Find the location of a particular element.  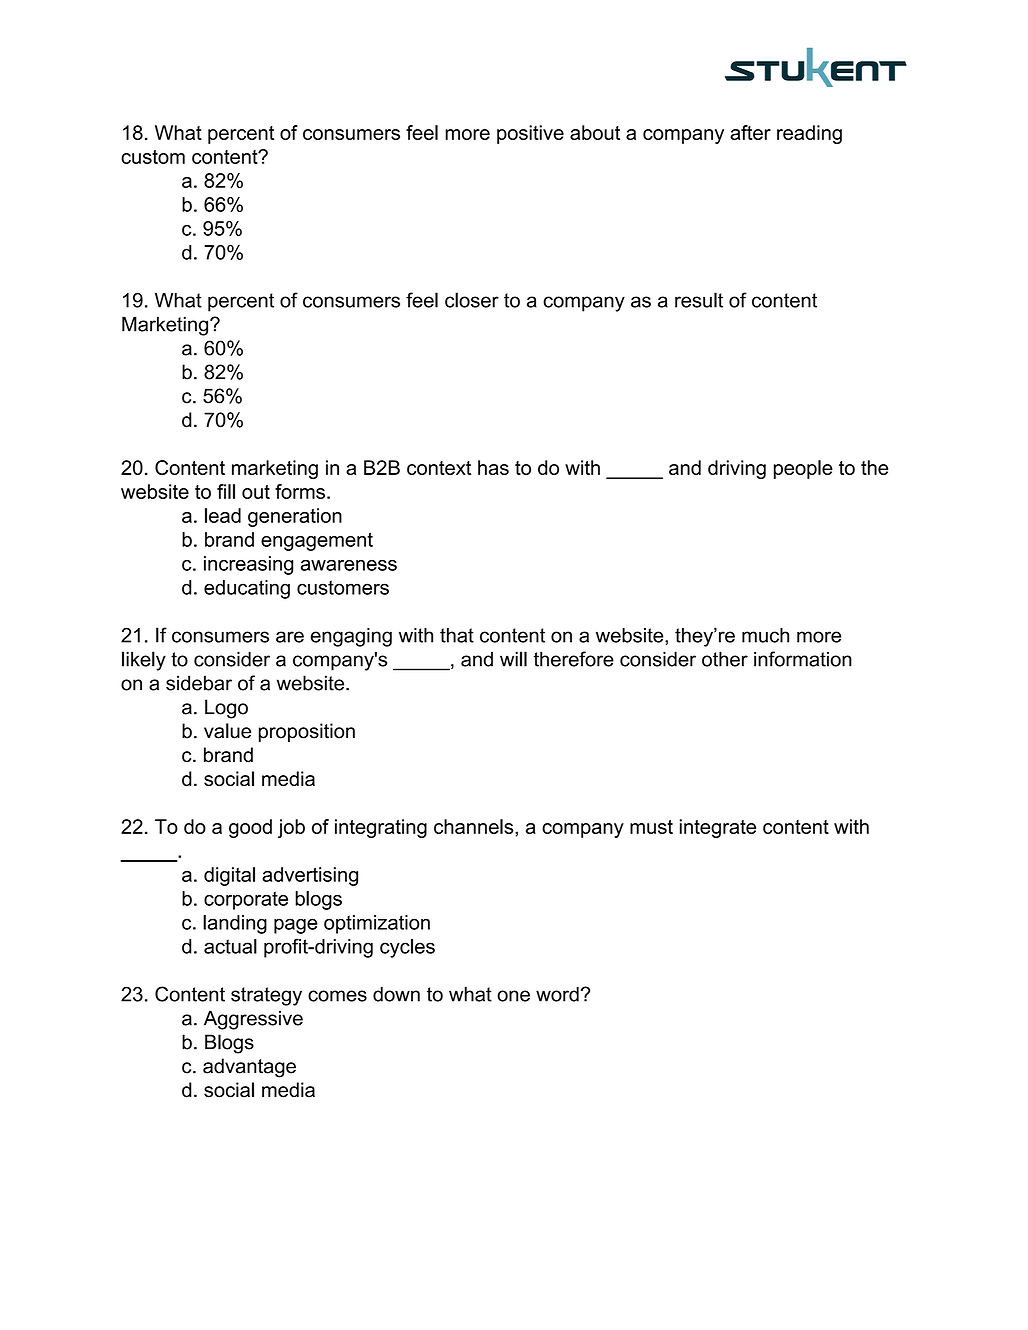

fill is located at coordinates (226, 491).
